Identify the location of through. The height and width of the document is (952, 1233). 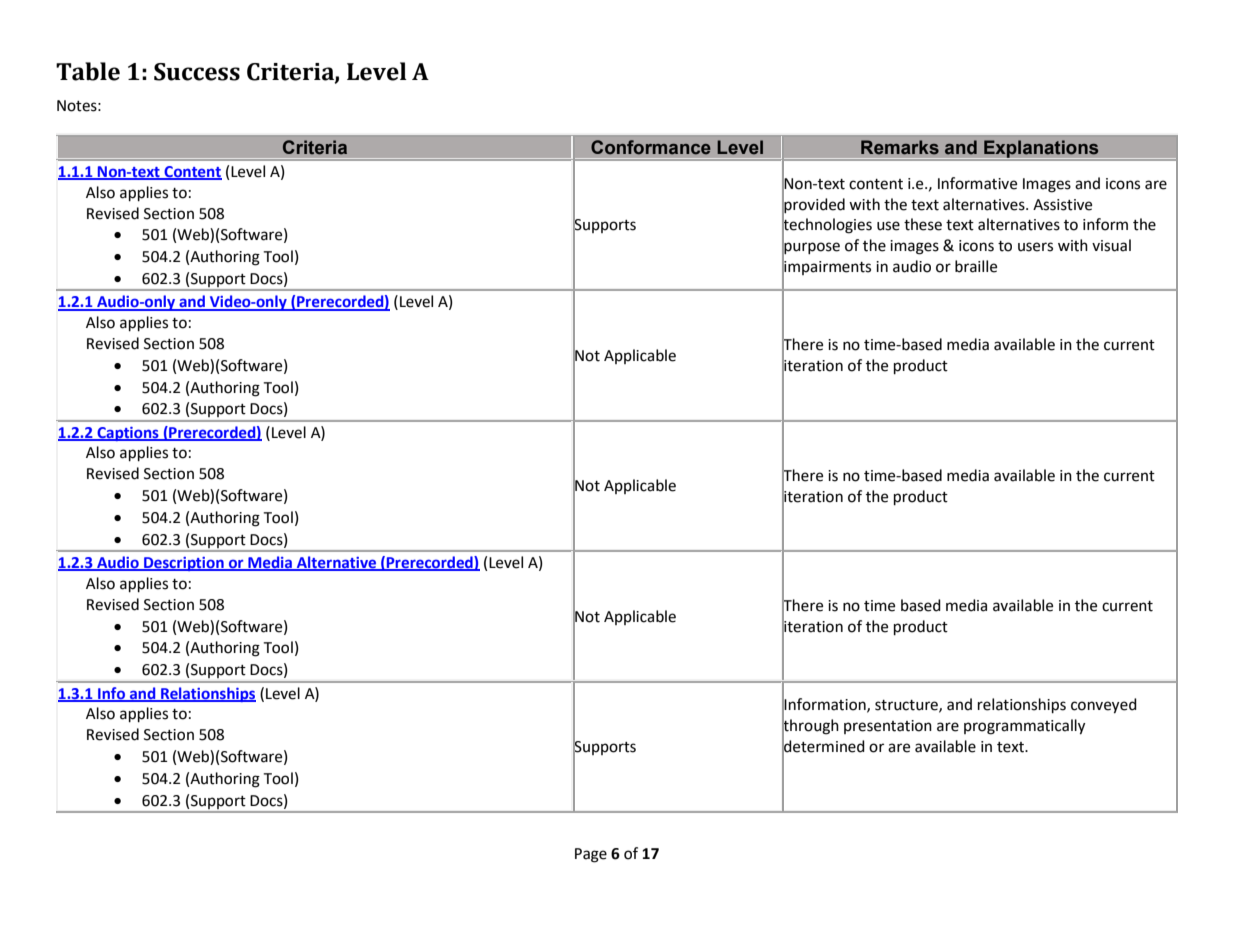
(810, 727).
